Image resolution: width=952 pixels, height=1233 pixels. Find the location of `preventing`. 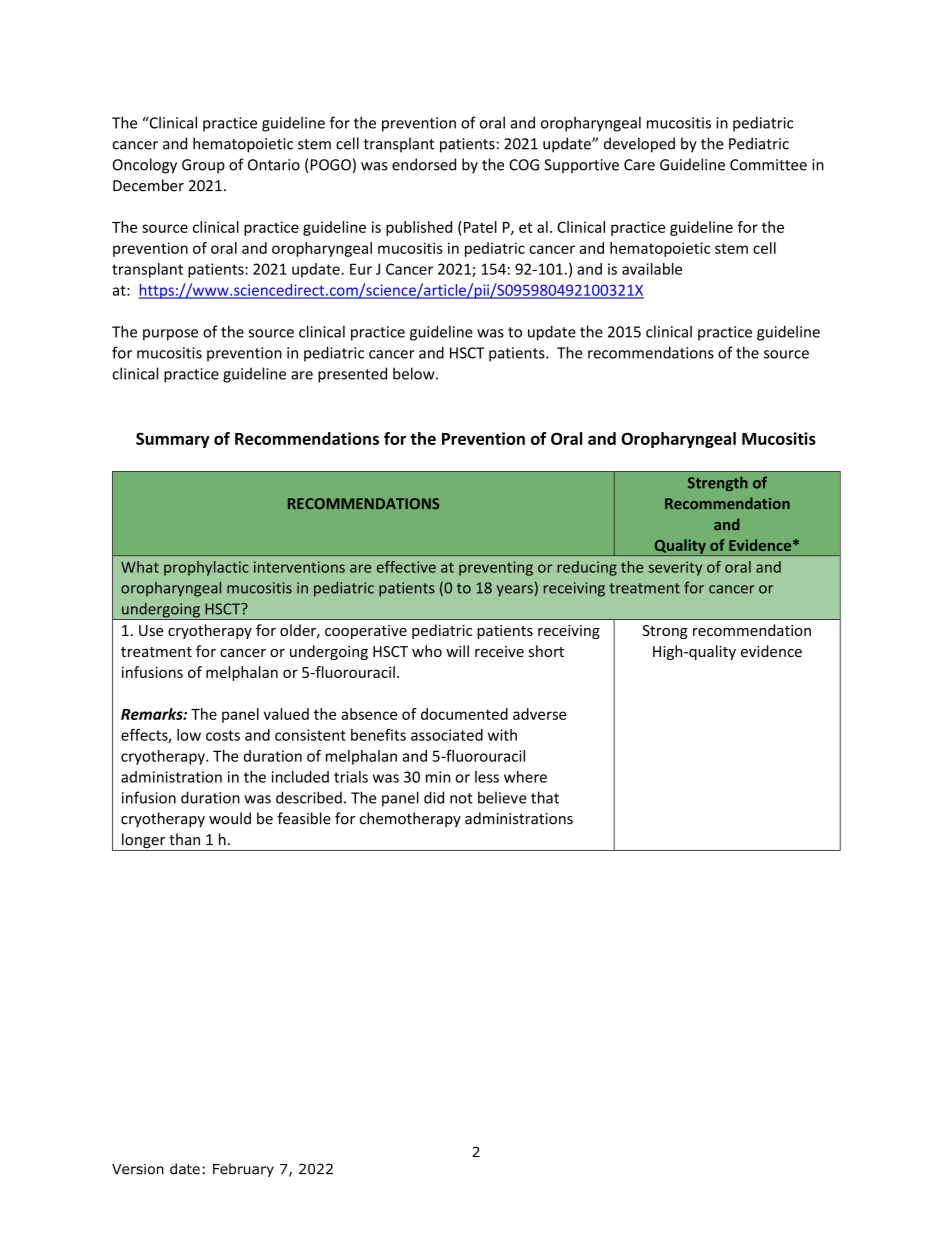

preventing is located at coordinates (496, 568).
